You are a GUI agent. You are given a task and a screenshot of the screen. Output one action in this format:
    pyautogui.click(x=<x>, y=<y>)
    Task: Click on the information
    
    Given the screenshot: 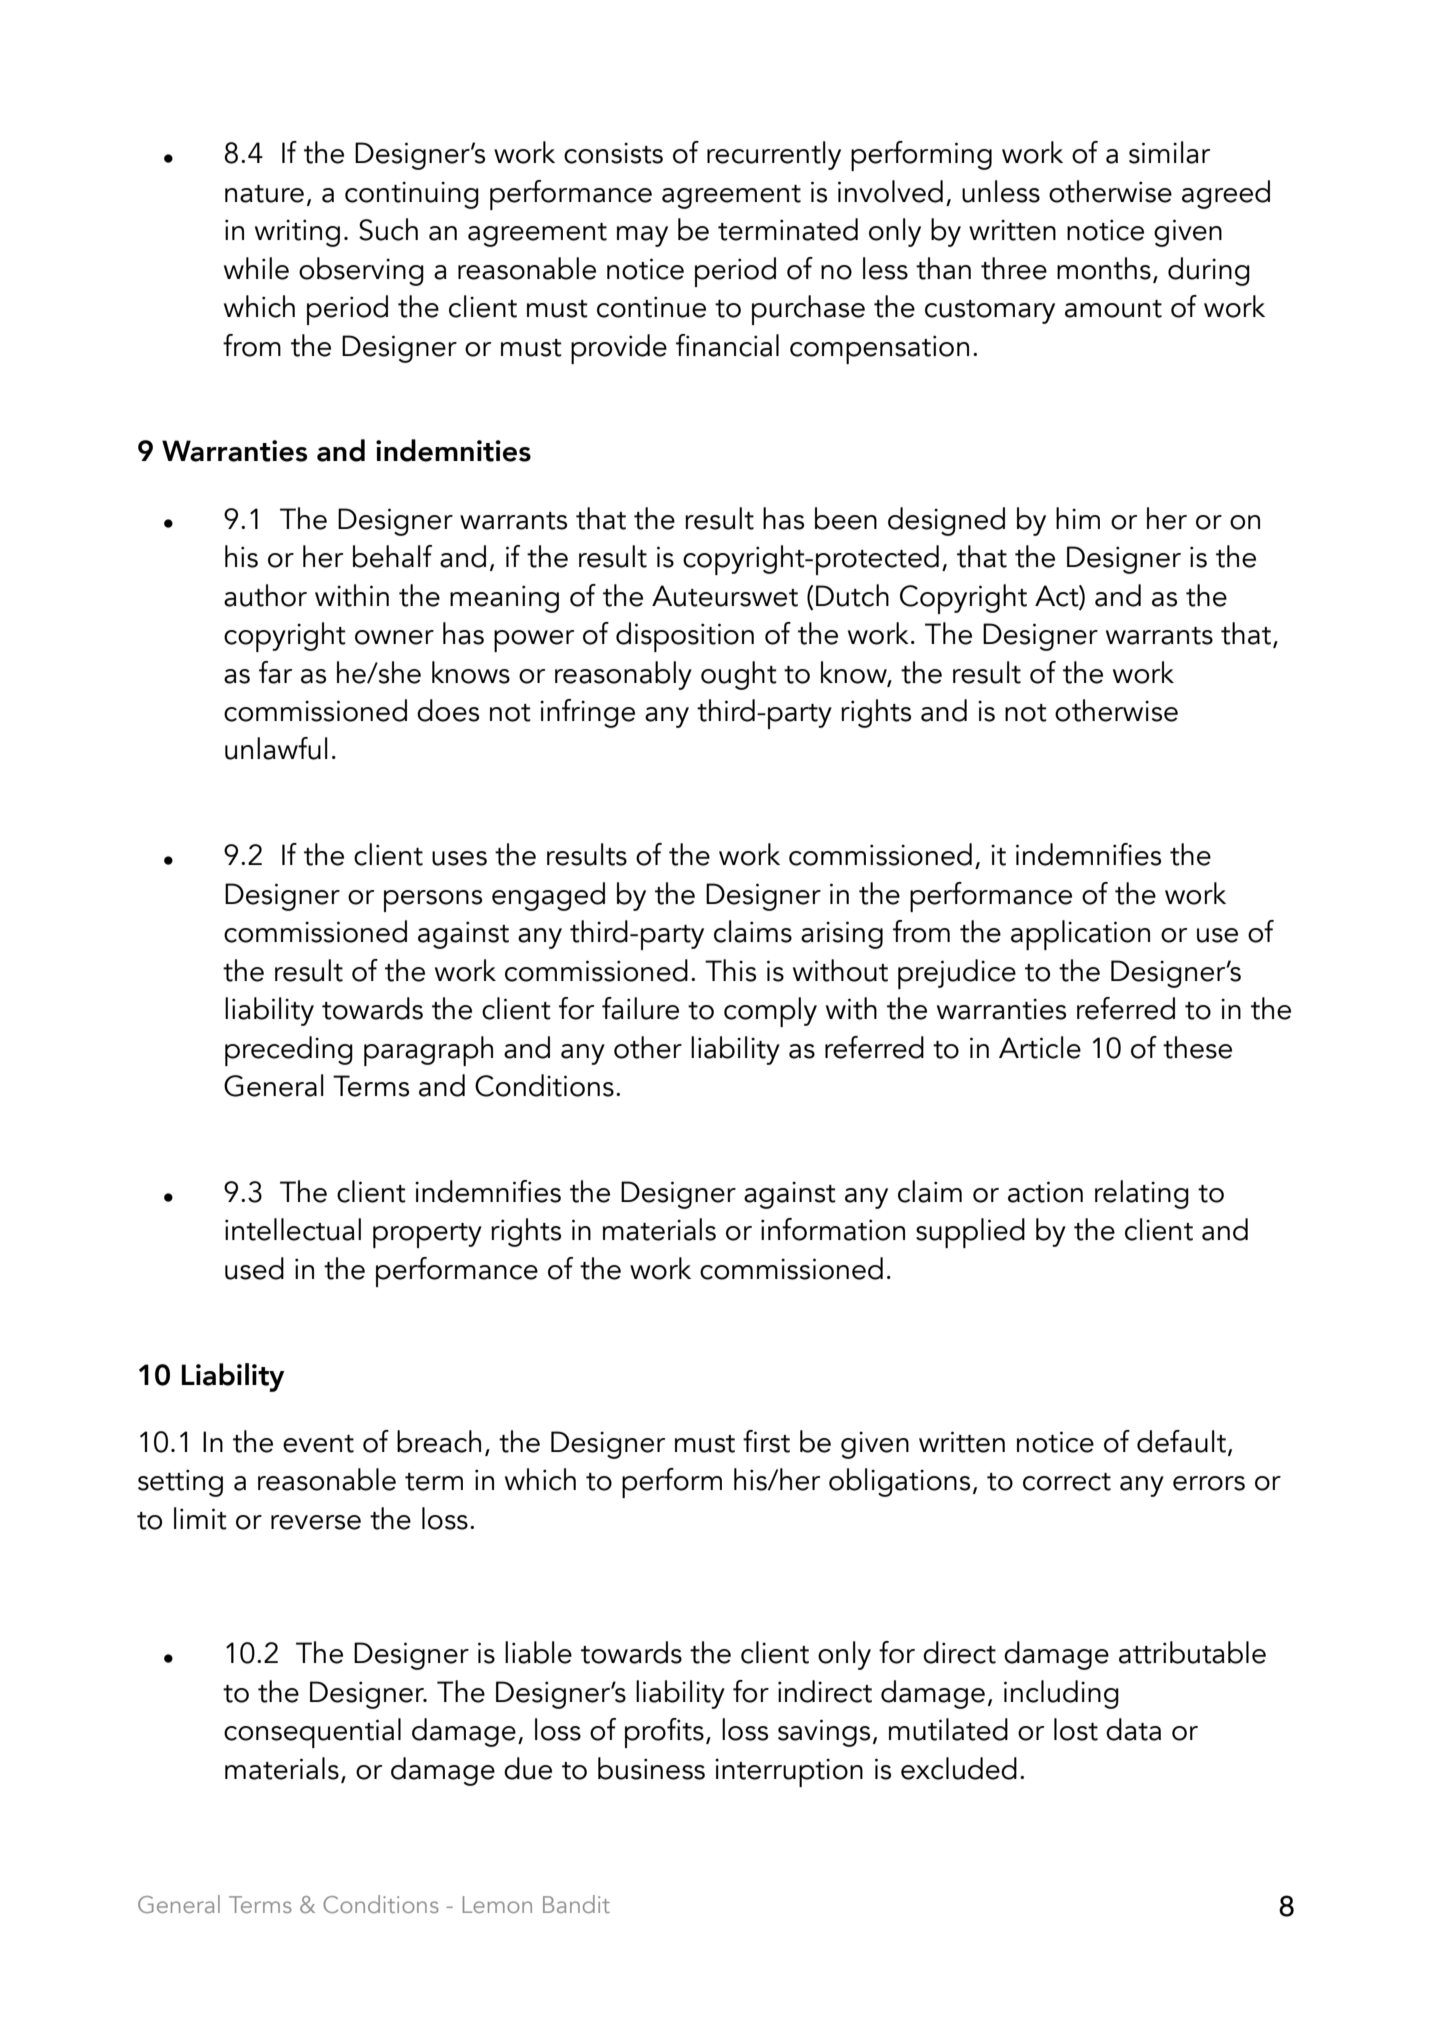 What is the action you would take?
    pyautogui.click(x=833, y=1229)
